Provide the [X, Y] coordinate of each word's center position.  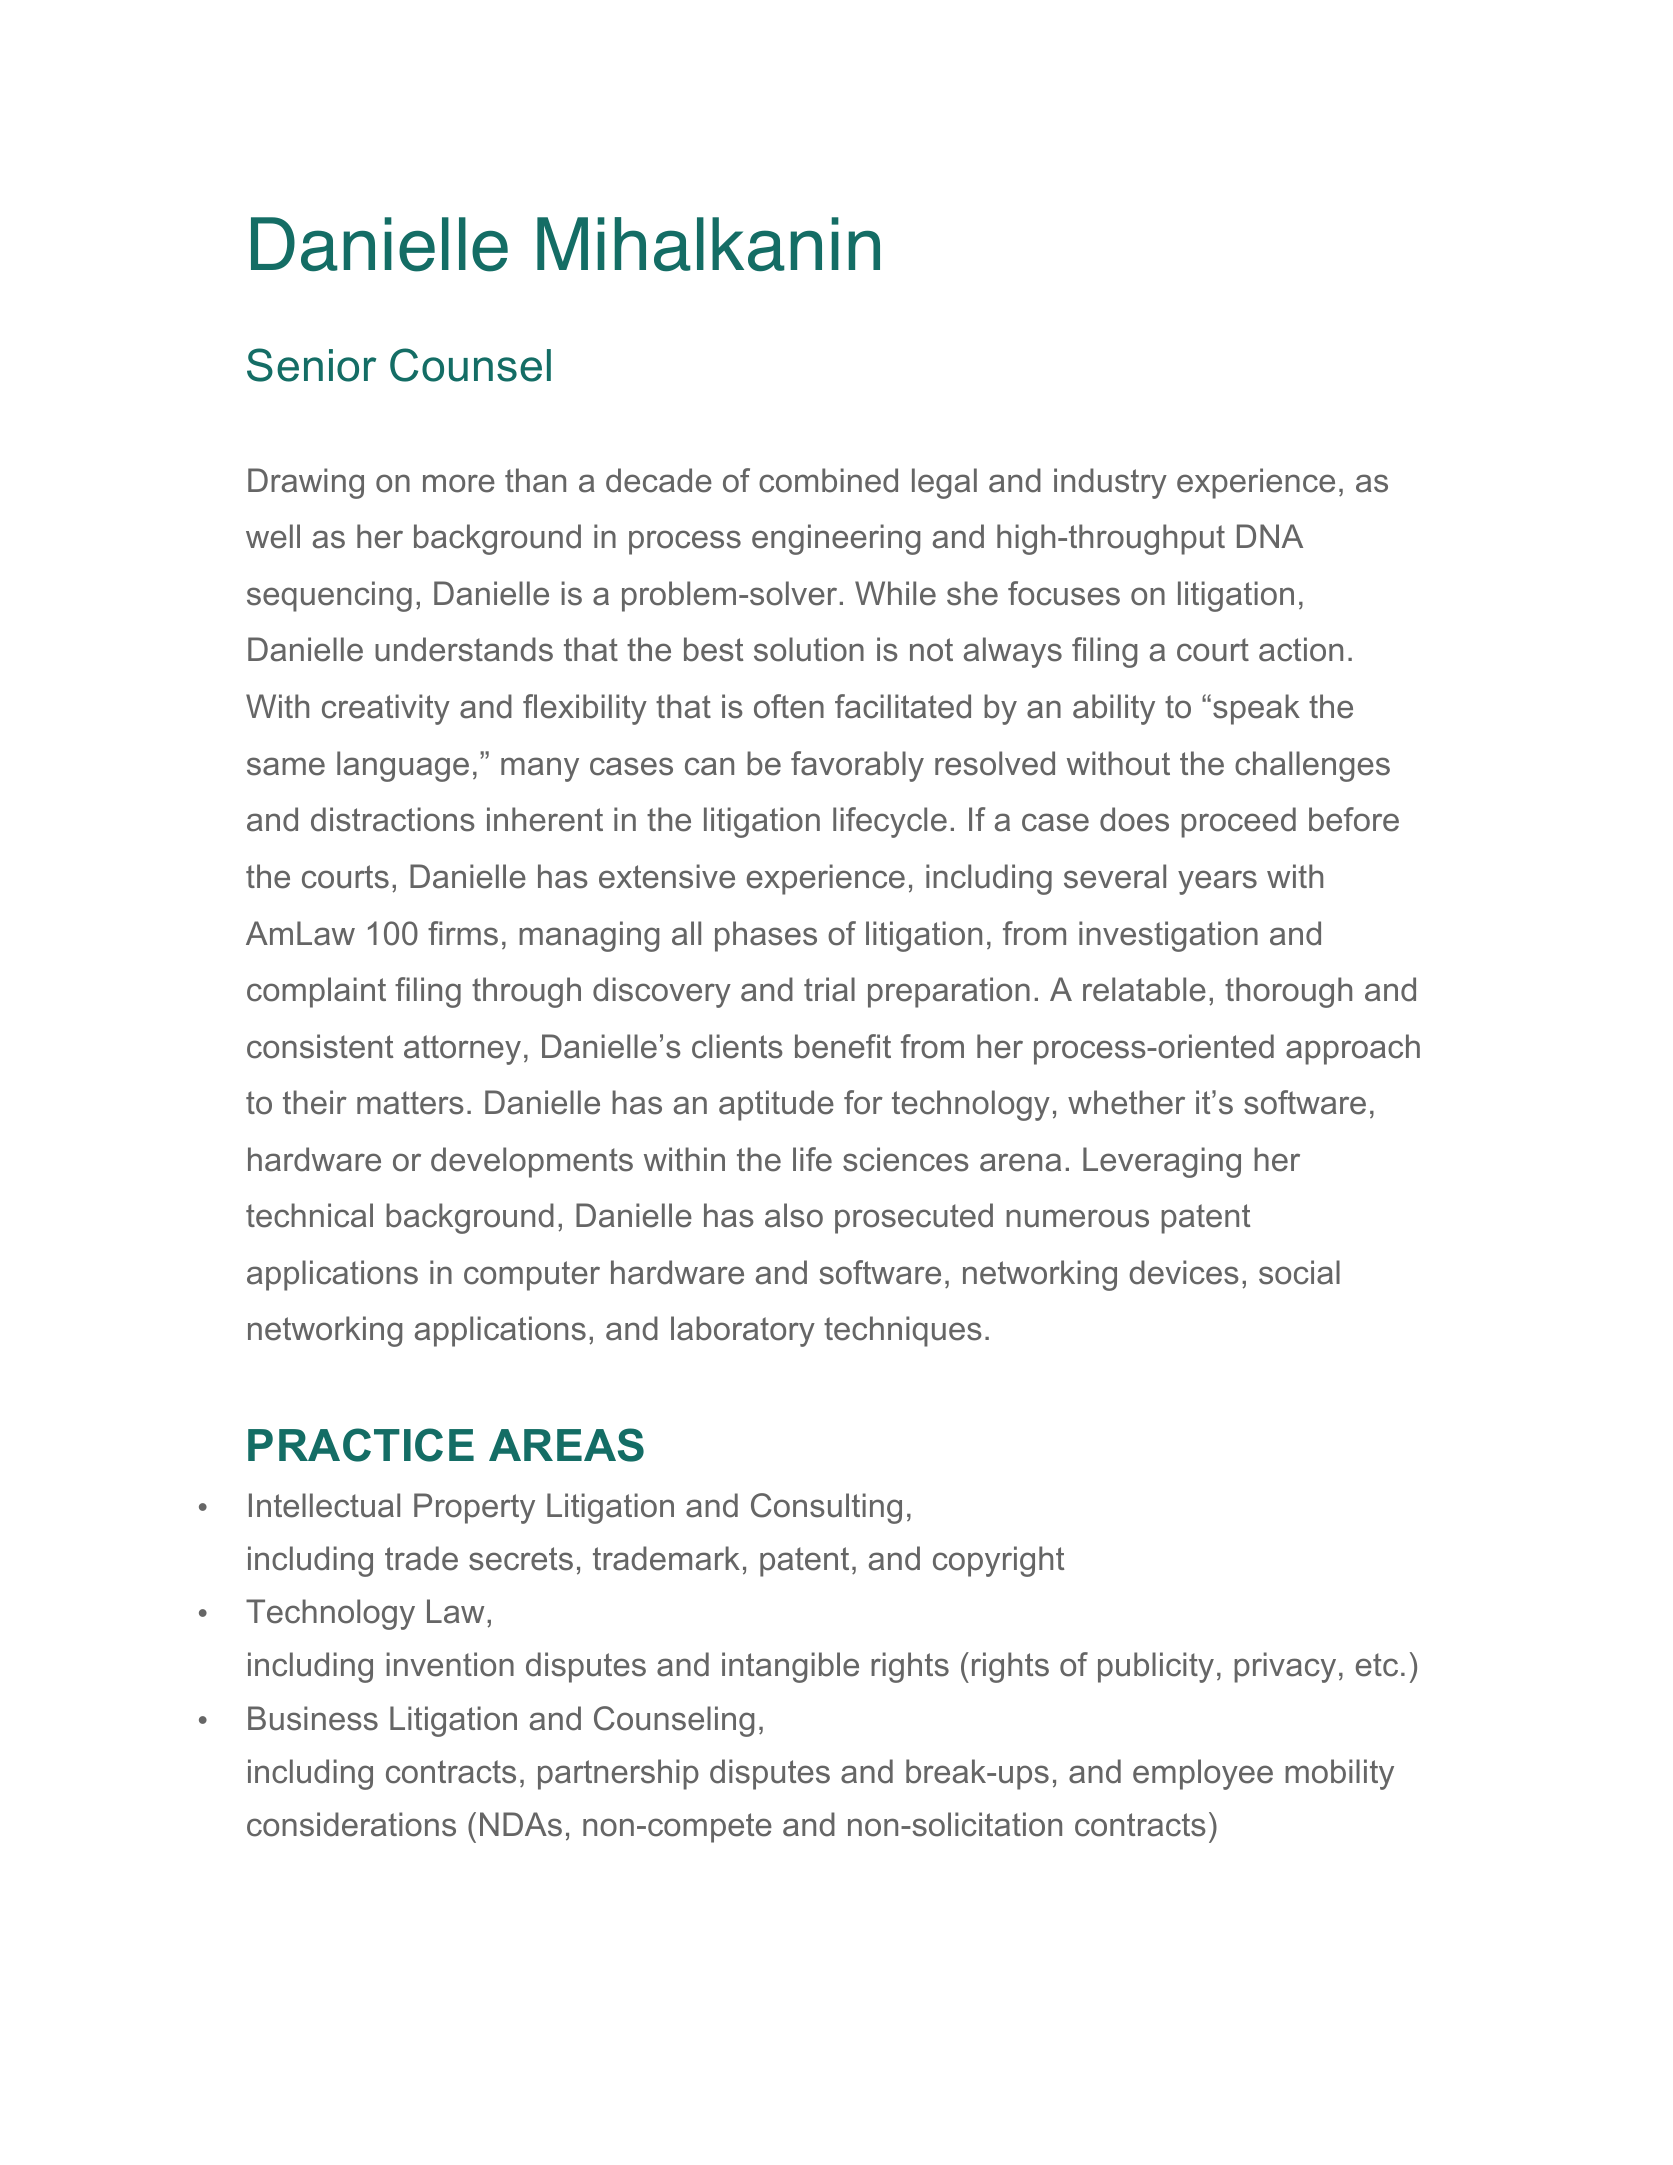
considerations [351, 1824]
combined [828, 480]
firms [463, 933]
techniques [903, 1331]
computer [532, 1276]
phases [766, 936]
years [1217, 882]
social [1299, 1272]
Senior [311, 365]
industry [1110, 483]
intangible [790, 1667]
